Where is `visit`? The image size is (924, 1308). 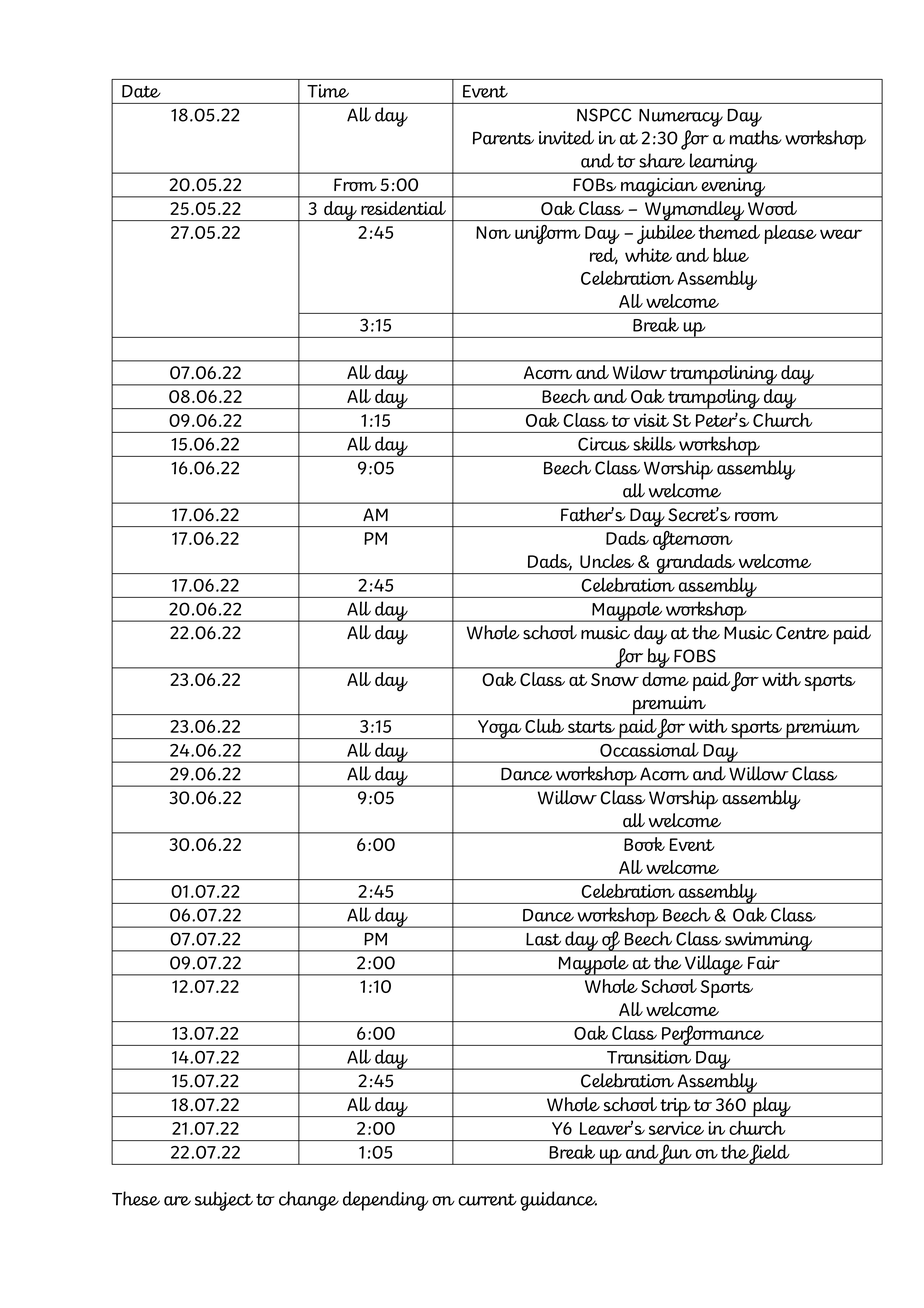 visit is located at coordinates (651, 420).
